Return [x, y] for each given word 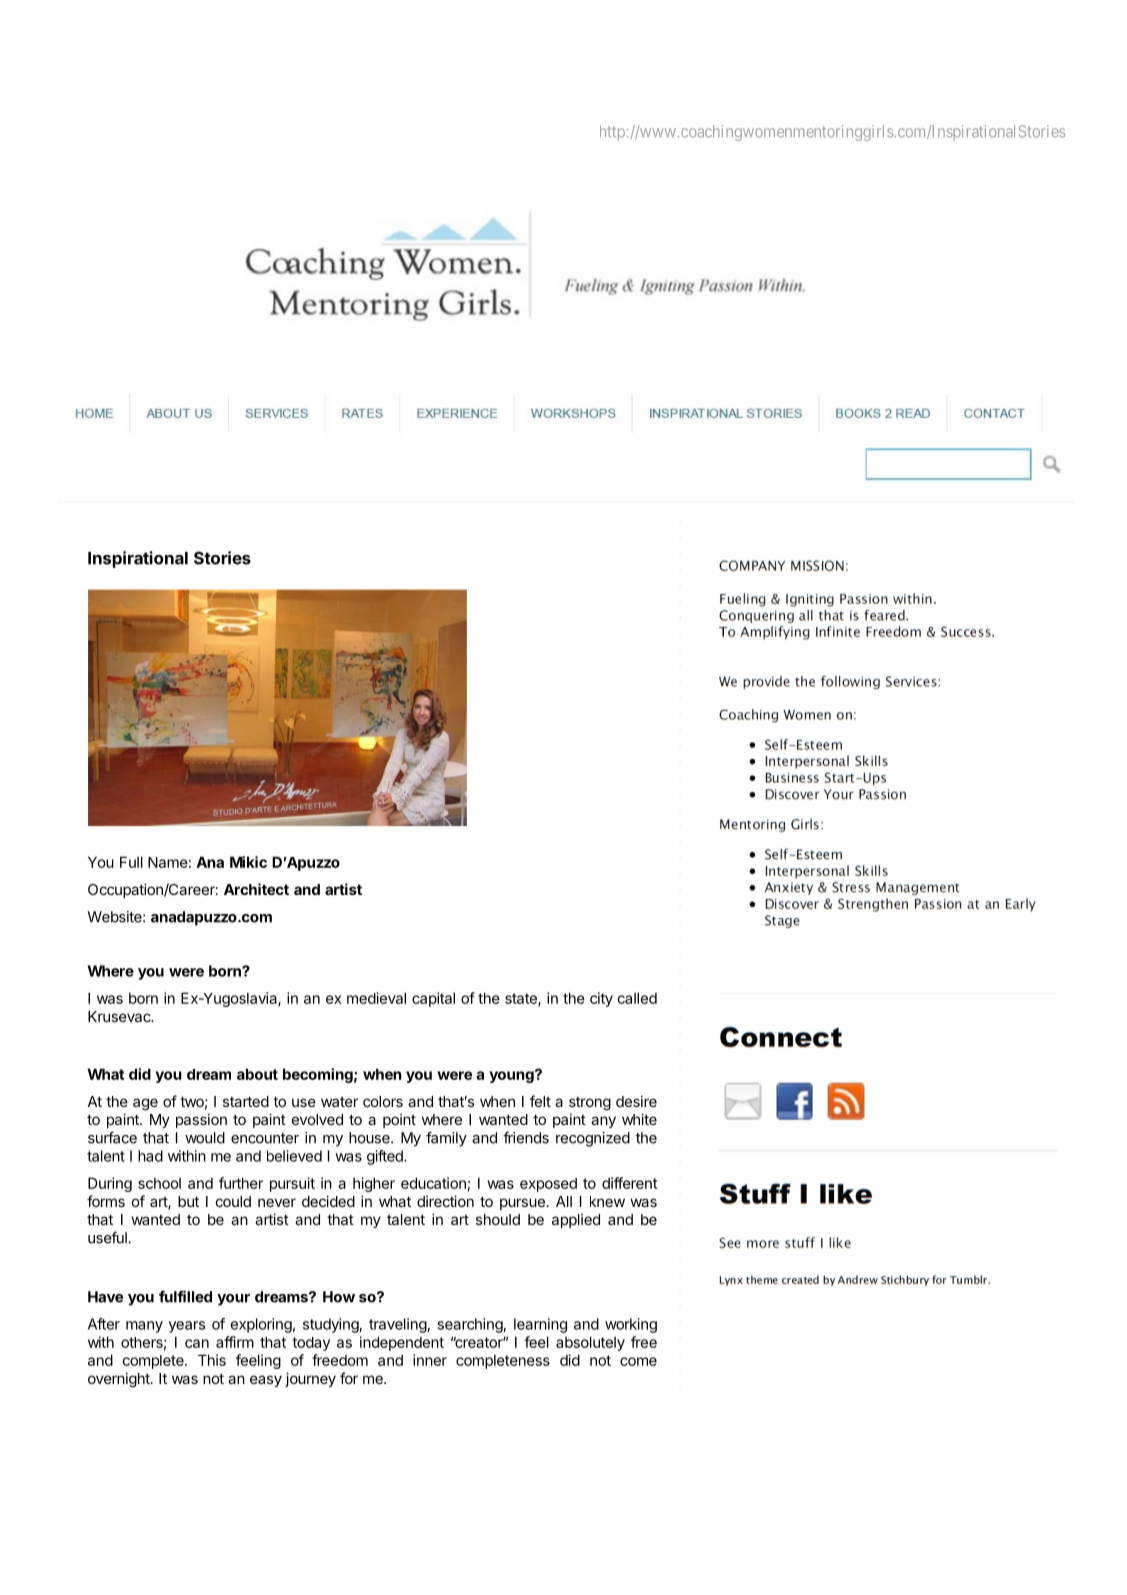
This [212, 1360]
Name [168, 862]
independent [402, 1343]
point [399, 1121]
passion [201, 1120]
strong [590, 1104]
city [601, 999]
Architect [256, 889]
